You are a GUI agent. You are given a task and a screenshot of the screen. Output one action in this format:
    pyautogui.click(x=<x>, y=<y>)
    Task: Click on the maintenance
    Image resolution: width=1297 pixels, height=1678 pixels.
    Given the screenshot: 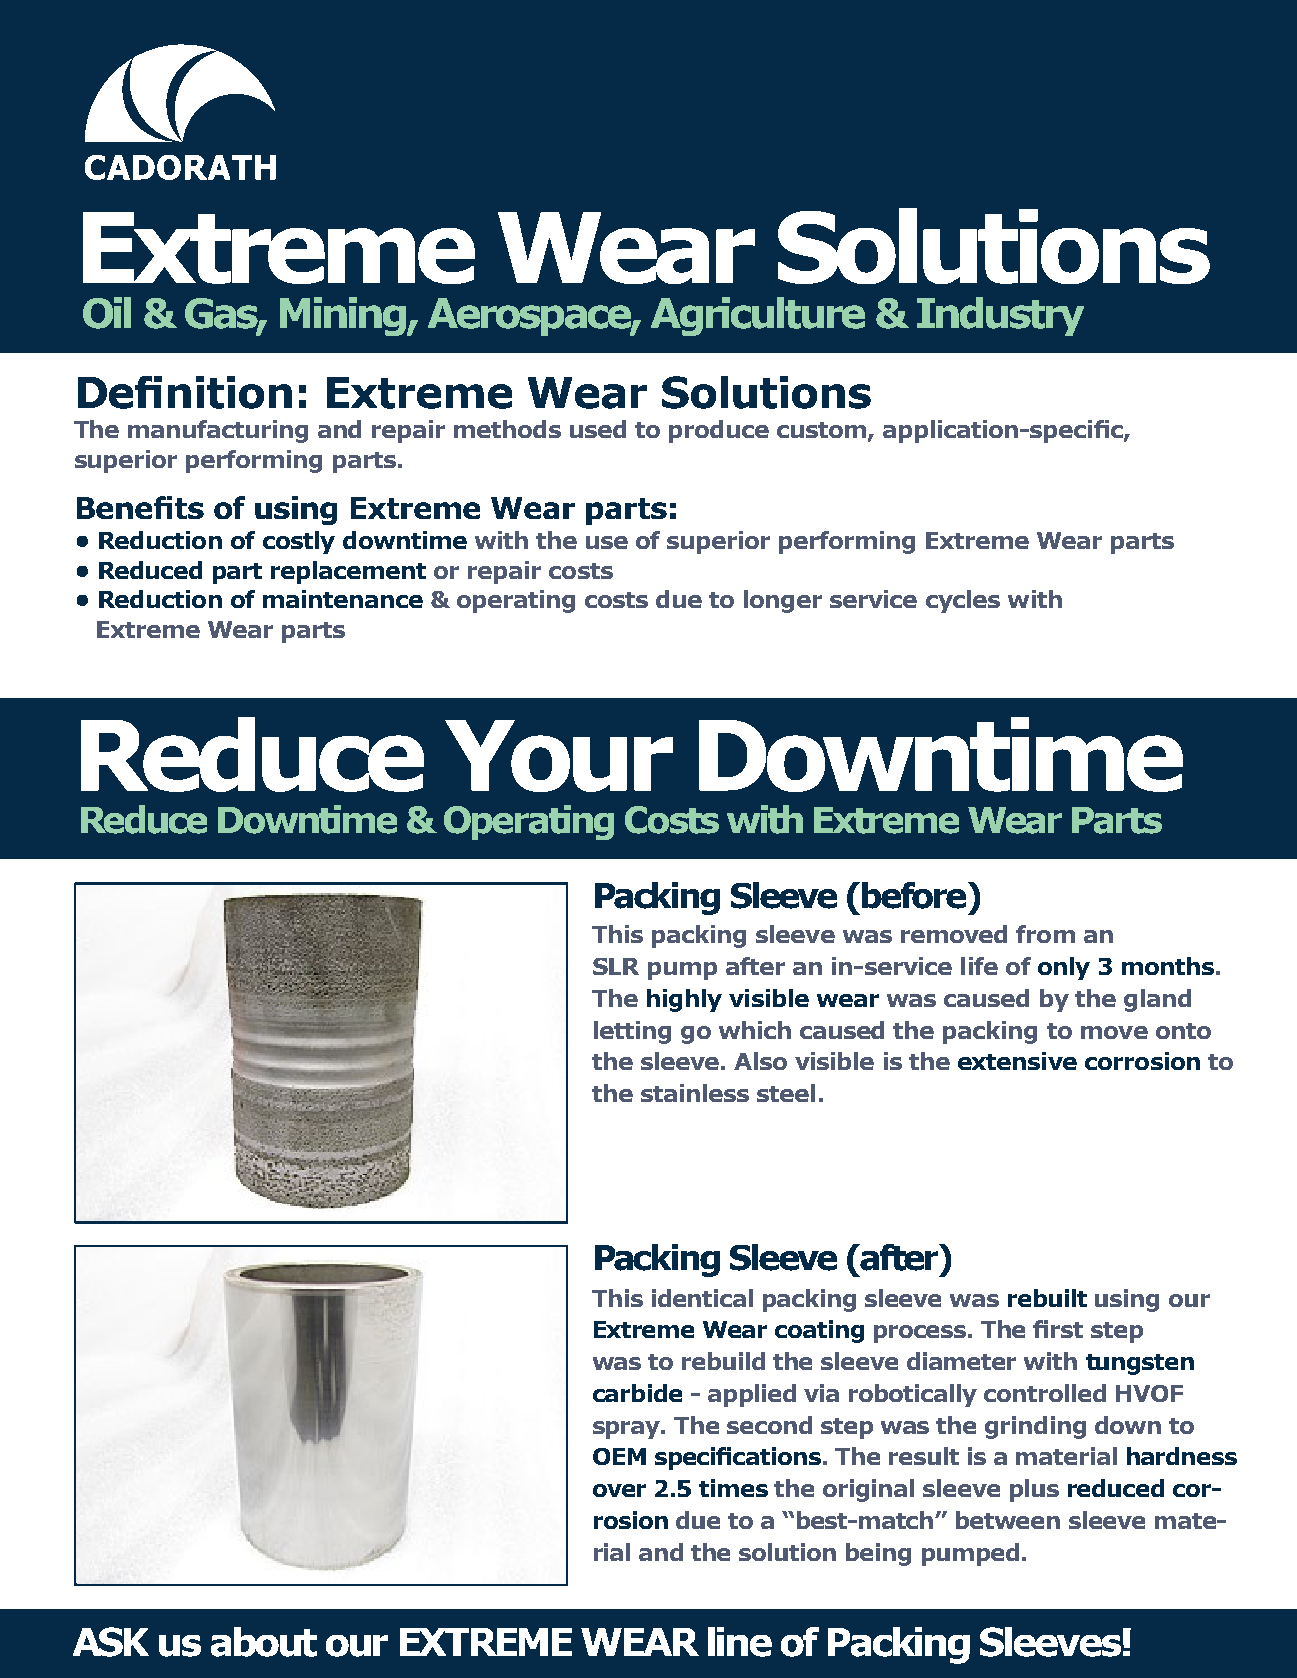 What is the action you would take?
    pyautogui.click(x=343, y=599)
